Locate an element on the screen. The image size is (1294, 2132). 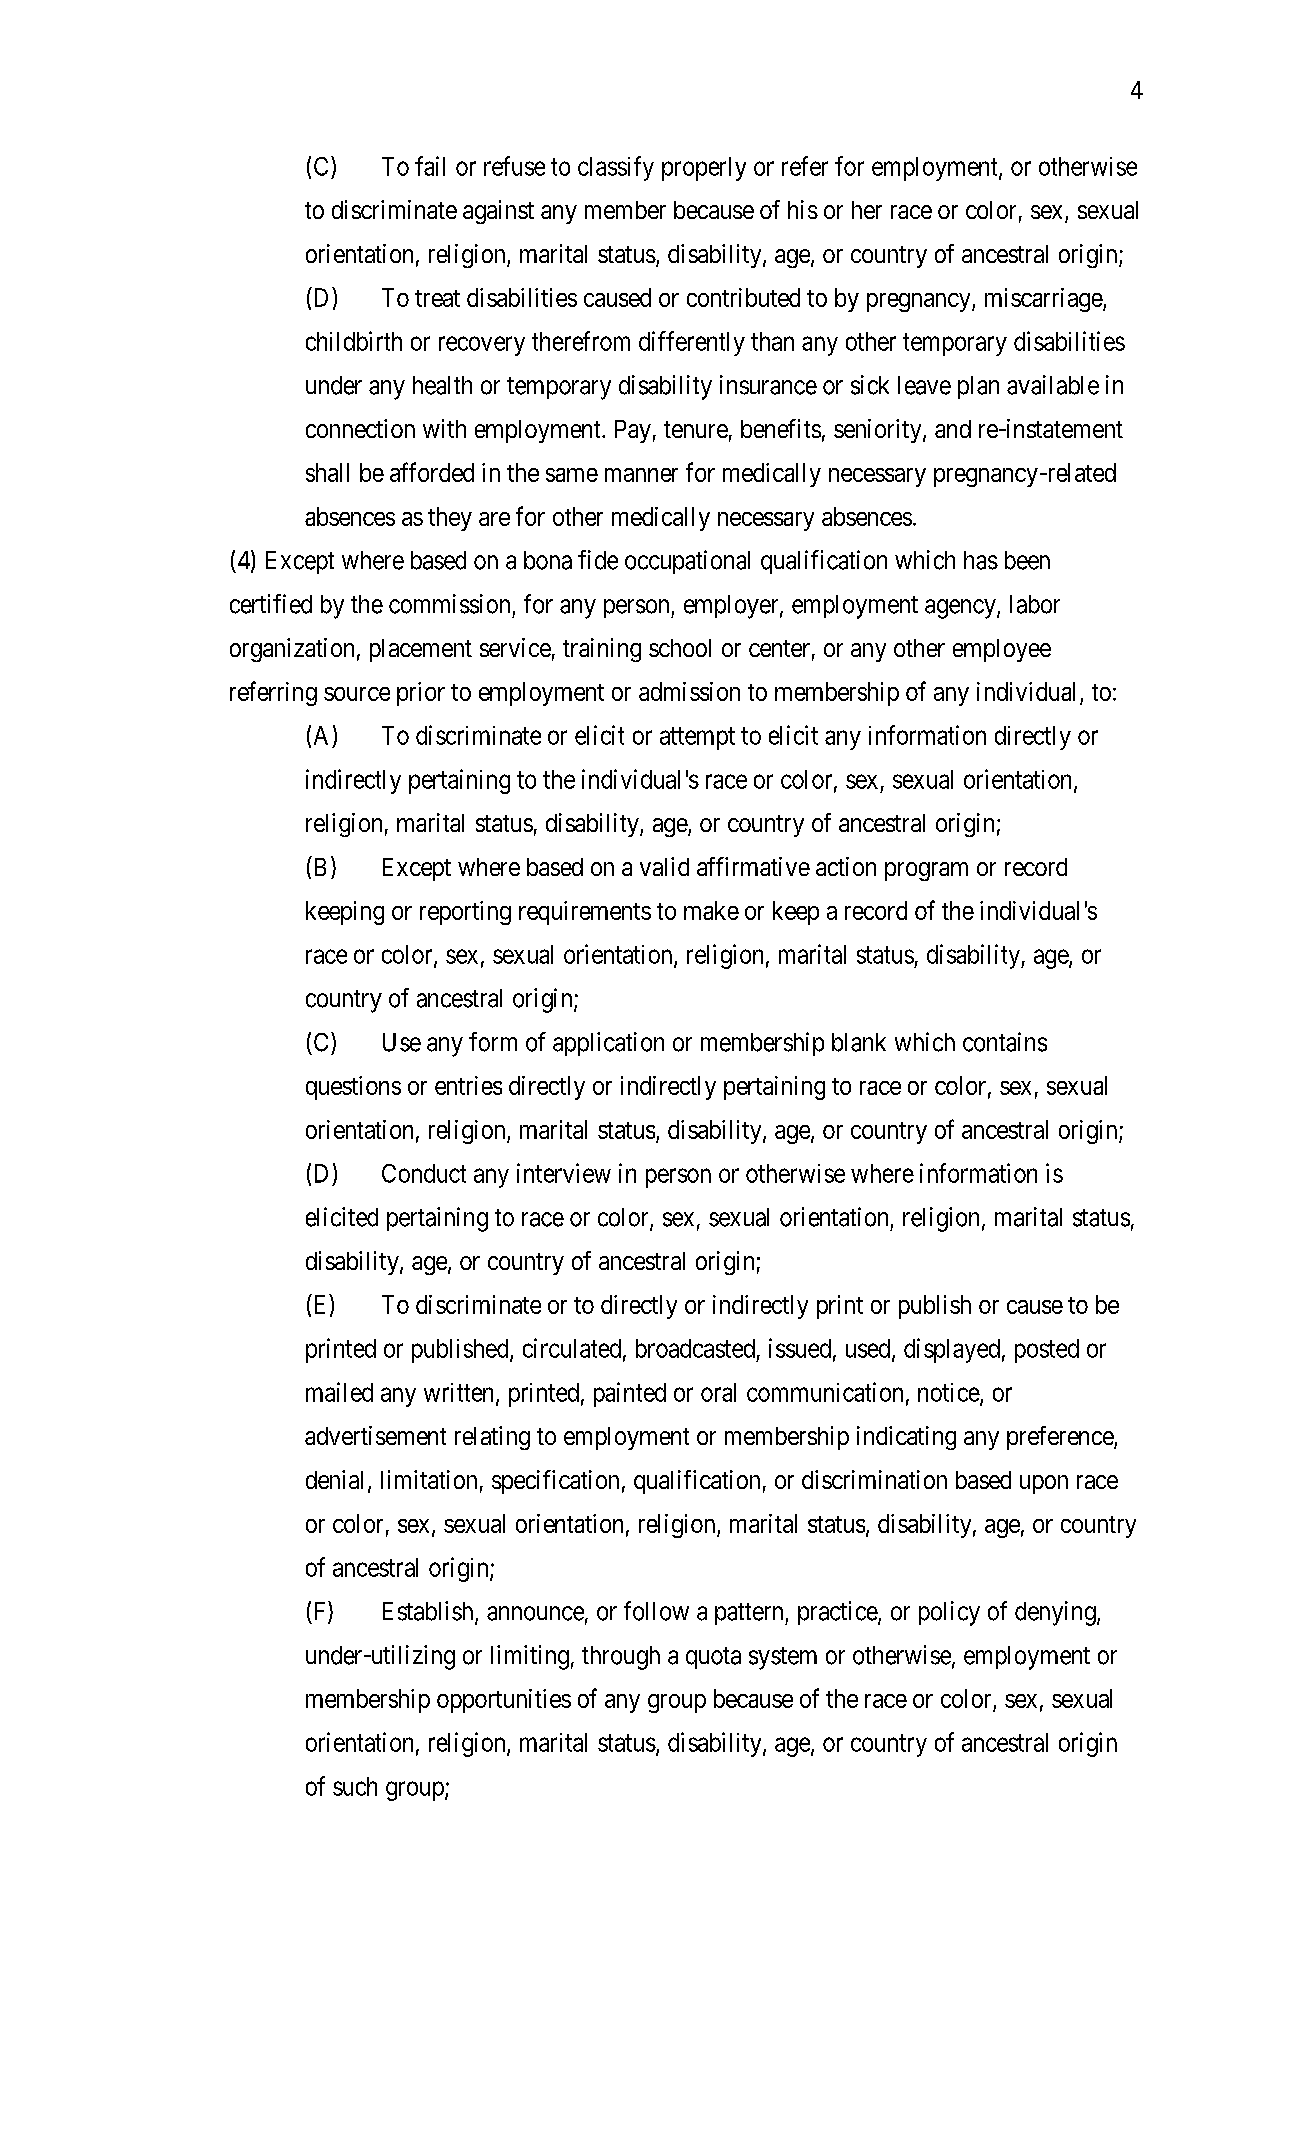
miscarriage is located at coordinates (1044, 300).
